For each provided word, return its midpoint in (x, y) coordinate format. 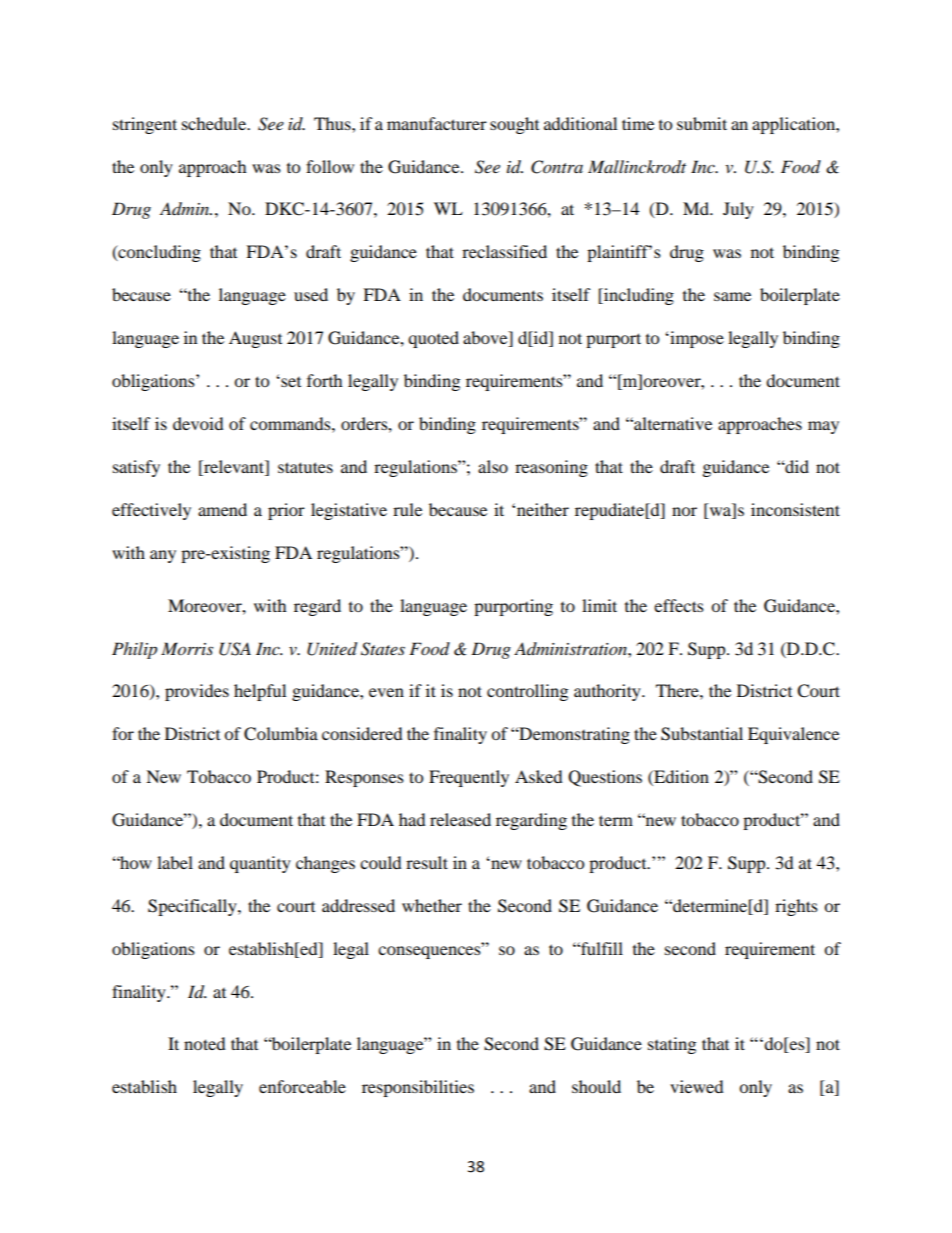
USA (235, 649)
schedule (215, 123)
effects (679, 605)
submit (702, 123)
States (383, 649)
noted (205, 1043)
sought (514, 125)
